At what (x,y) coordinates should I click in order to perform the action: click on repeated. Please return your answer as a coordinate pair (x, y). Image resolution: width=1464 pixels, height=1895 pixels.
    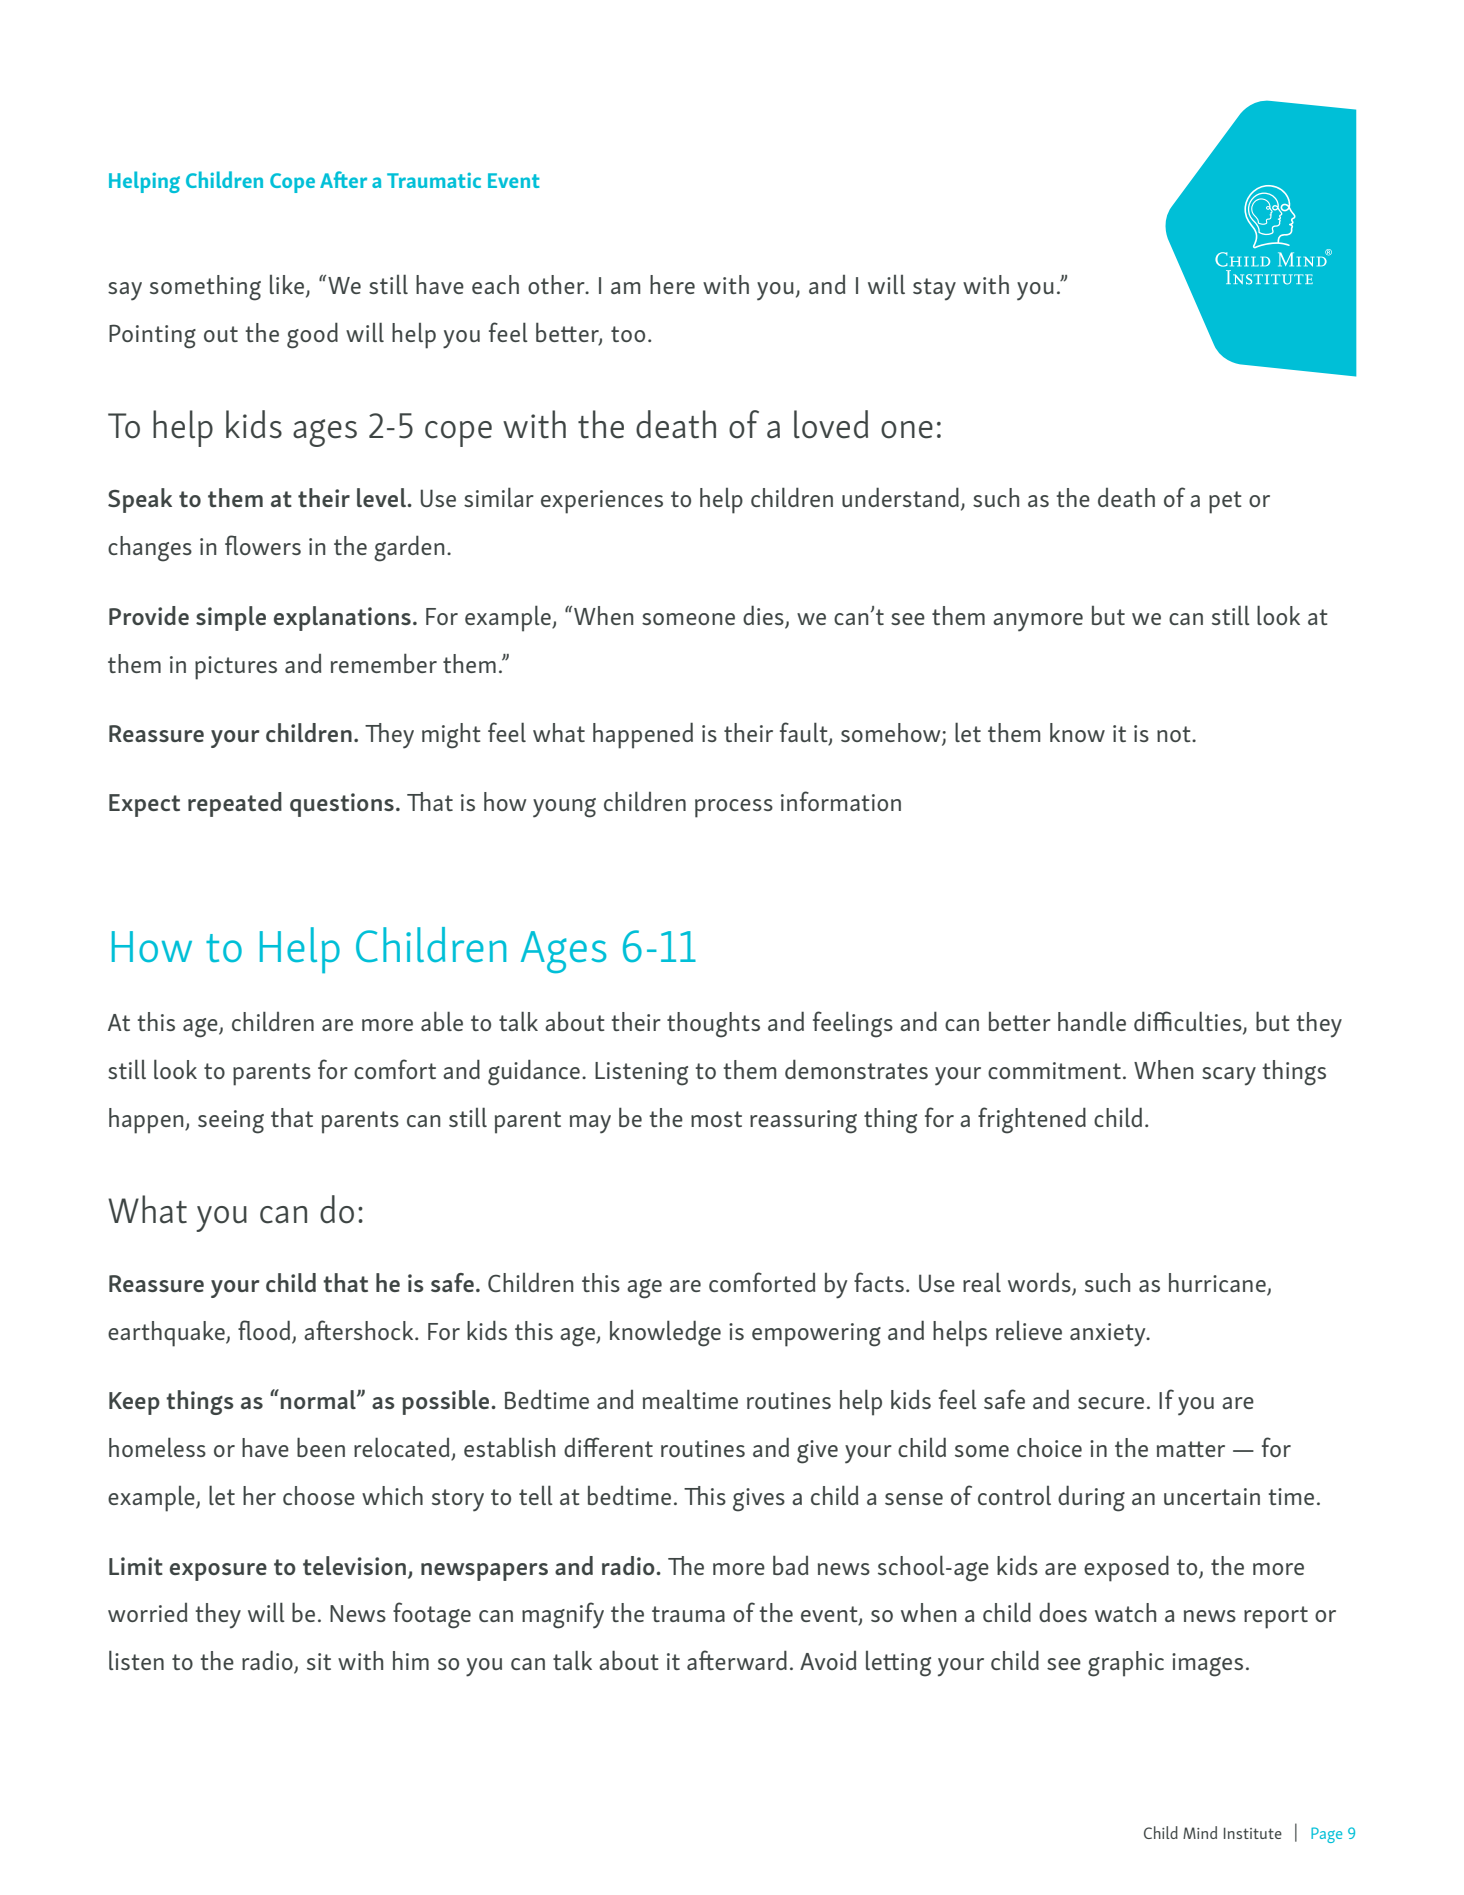
    Looking at the image, I should click on (235, 804).
